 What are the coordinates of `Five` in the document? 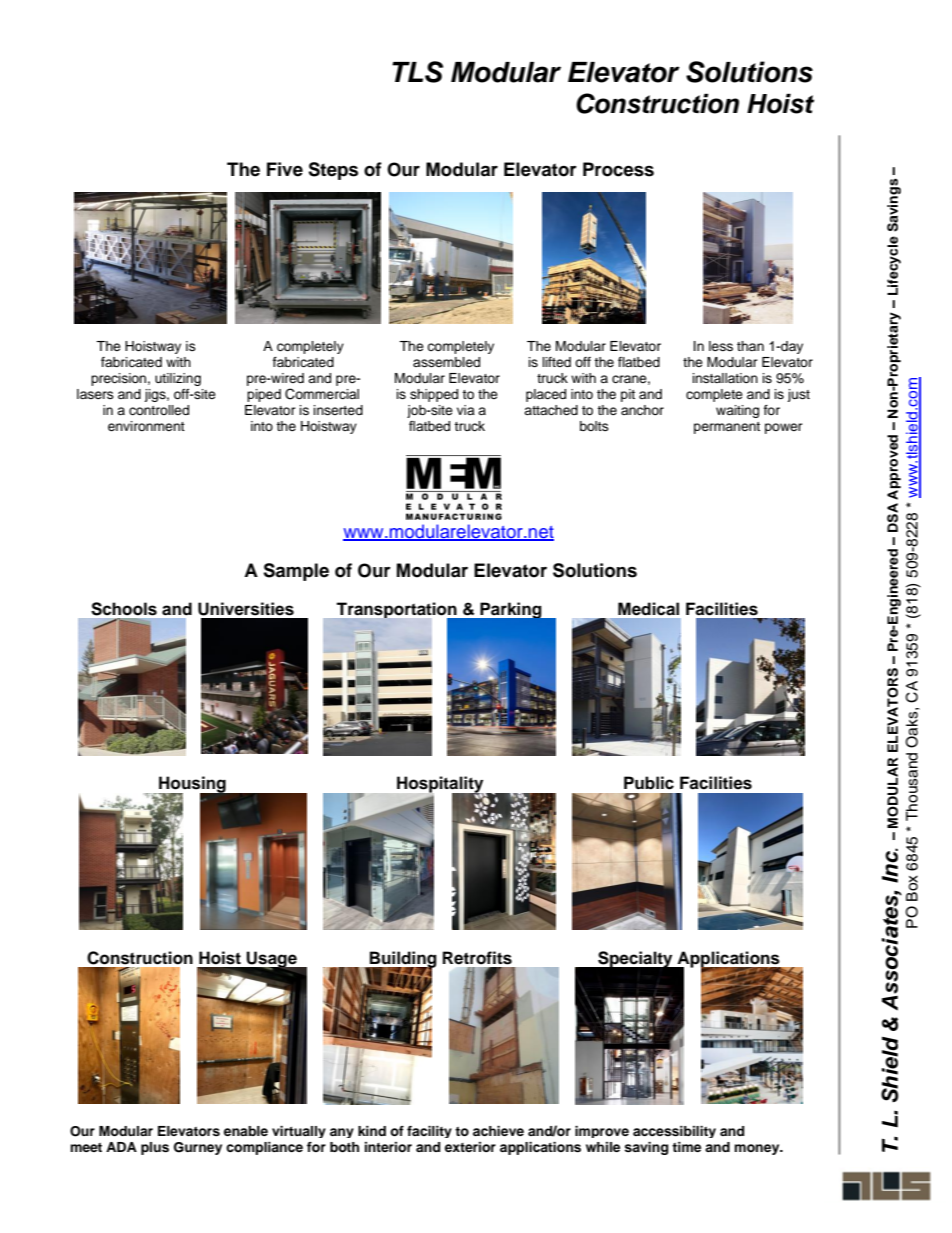 It's located at (285, 169).
